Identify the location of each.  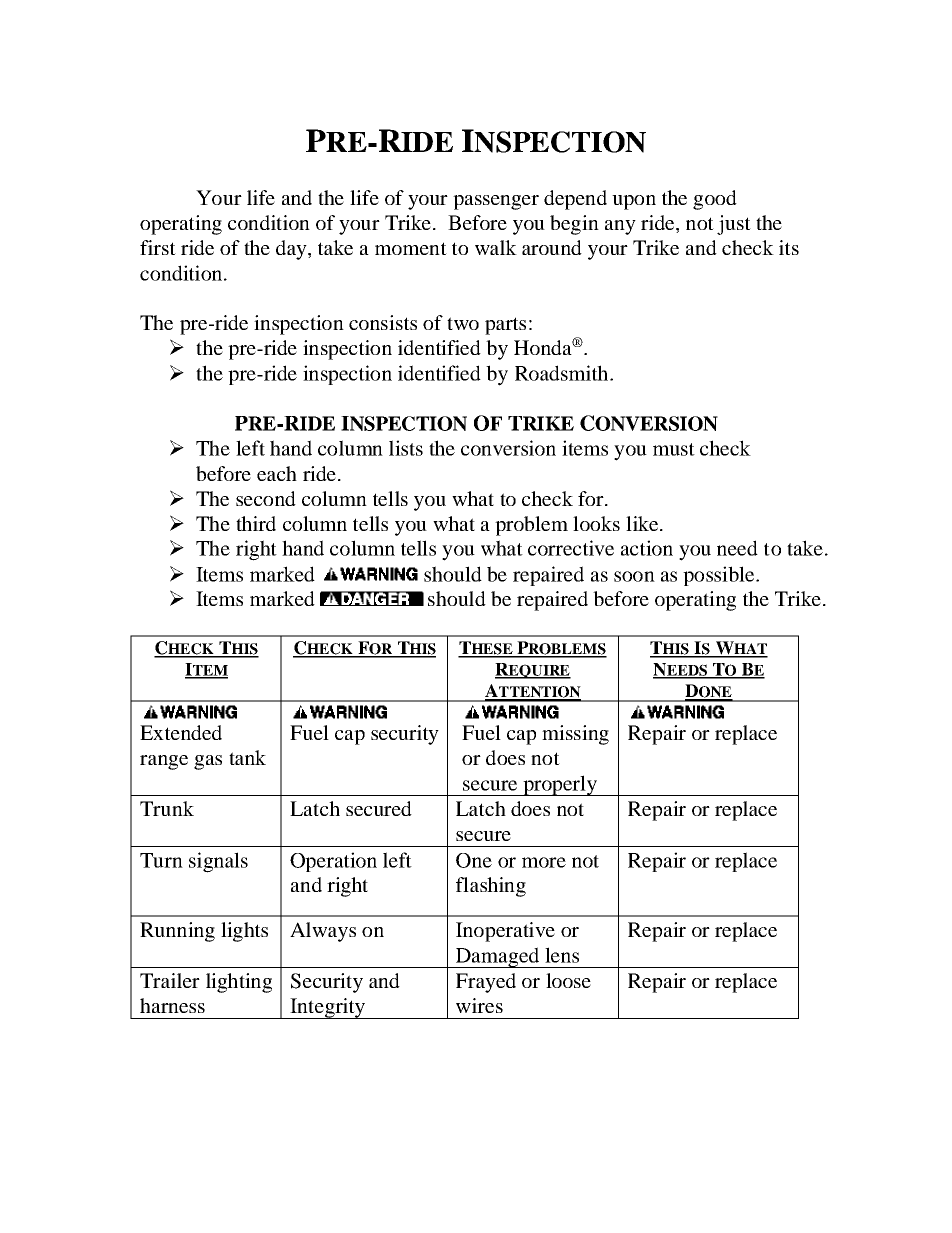
(277, 473).
